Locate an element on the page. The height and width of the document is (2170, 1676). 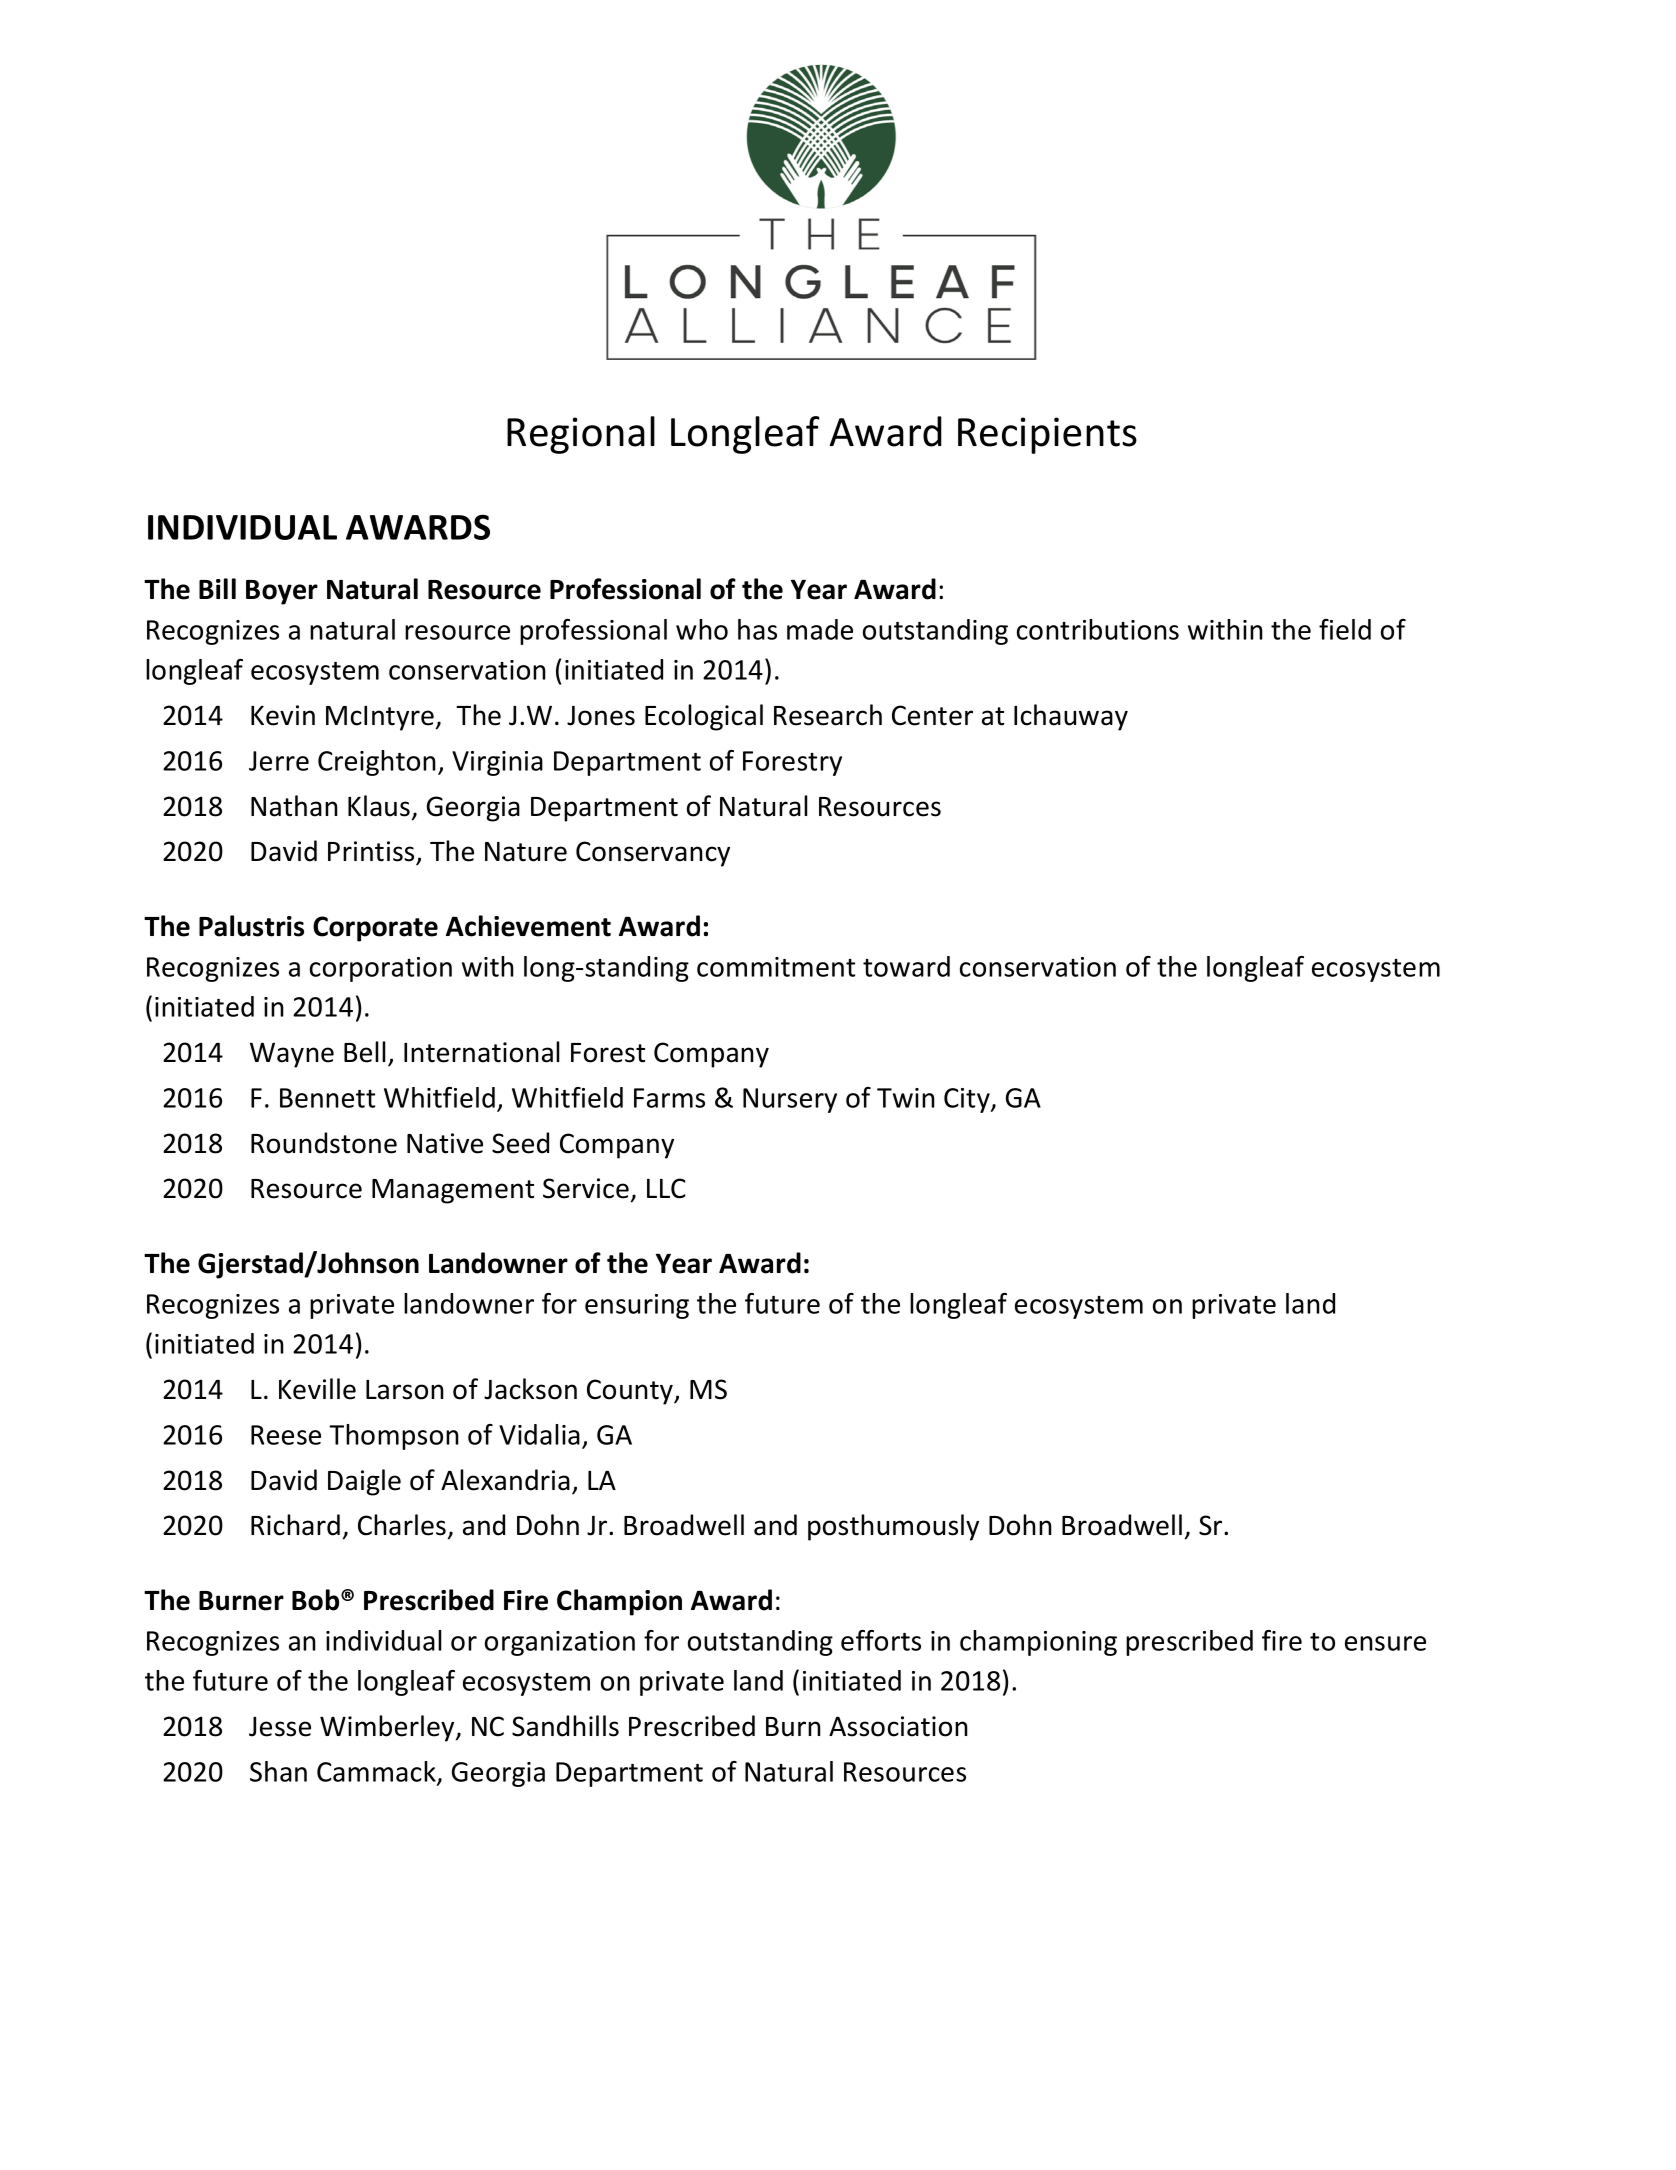
Jesse is located at coordinates (280, 1727).
